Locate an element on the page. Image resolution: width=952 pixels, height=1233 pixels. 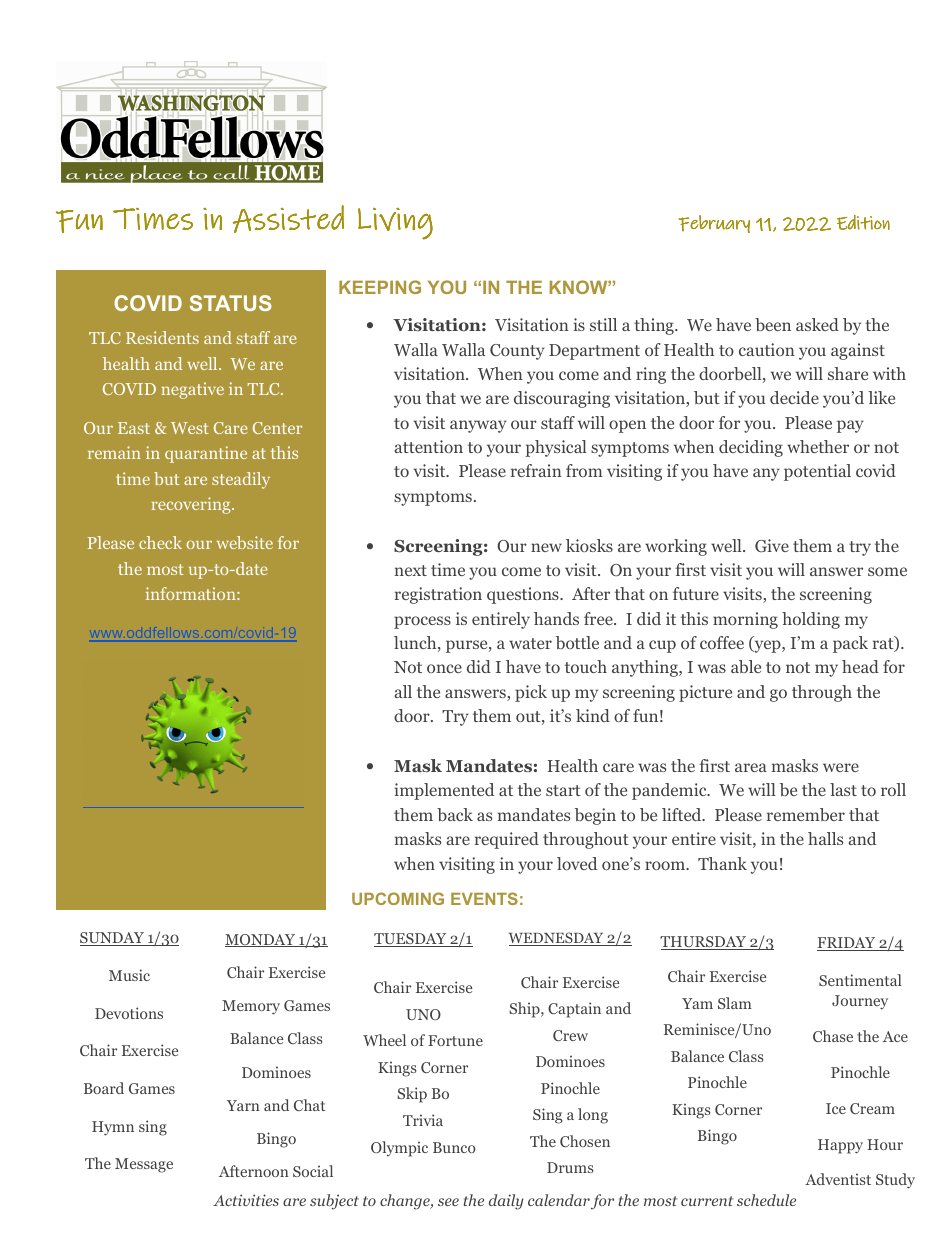
EVENTS is located at coordinates (484, 898).
